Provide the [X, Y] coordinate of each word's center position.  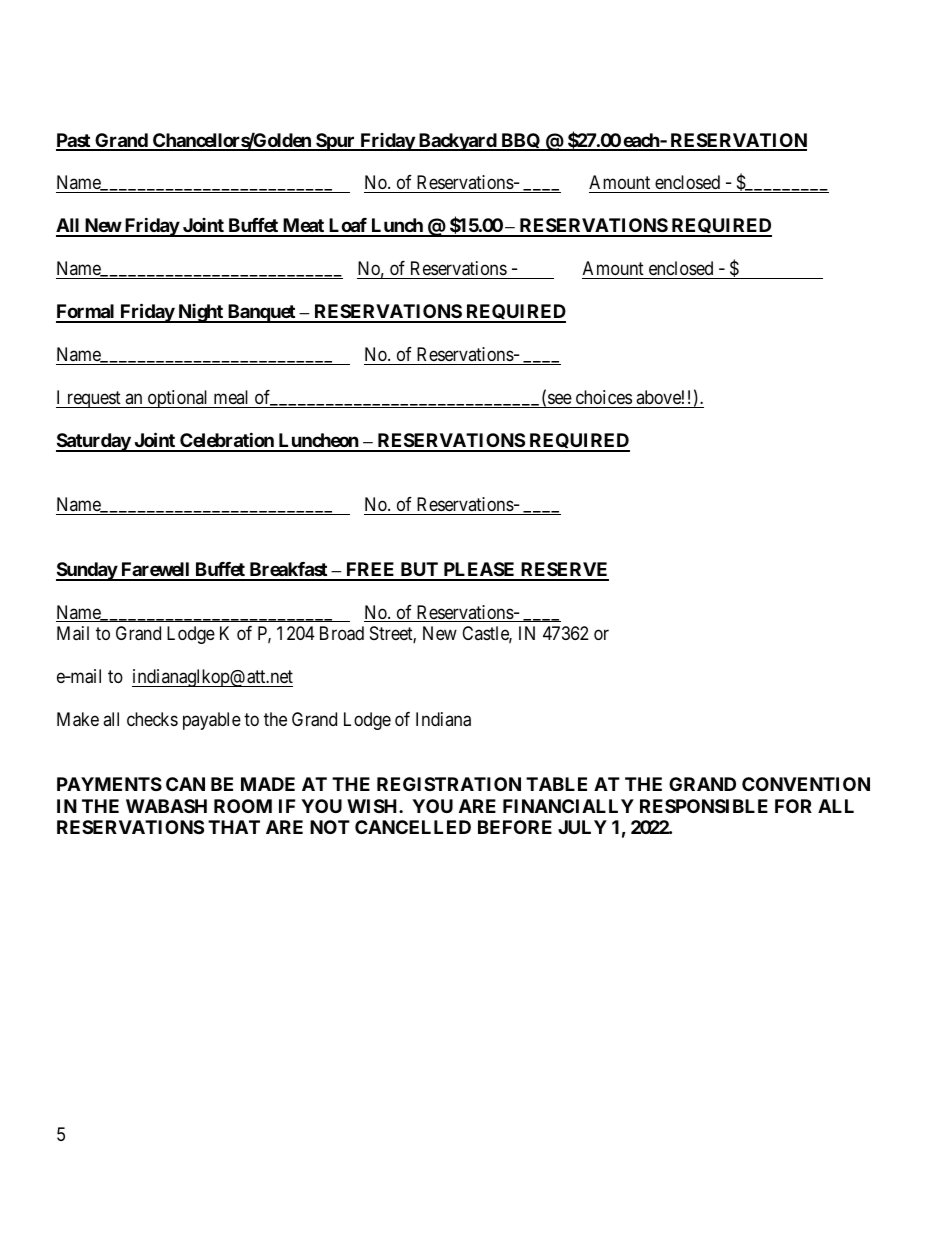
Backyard [457, 142]
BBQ [520, 142]
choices [604, 397]
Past [74, 141]
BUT [419, 571]
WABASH [166, 806]
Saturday [94, 442]
